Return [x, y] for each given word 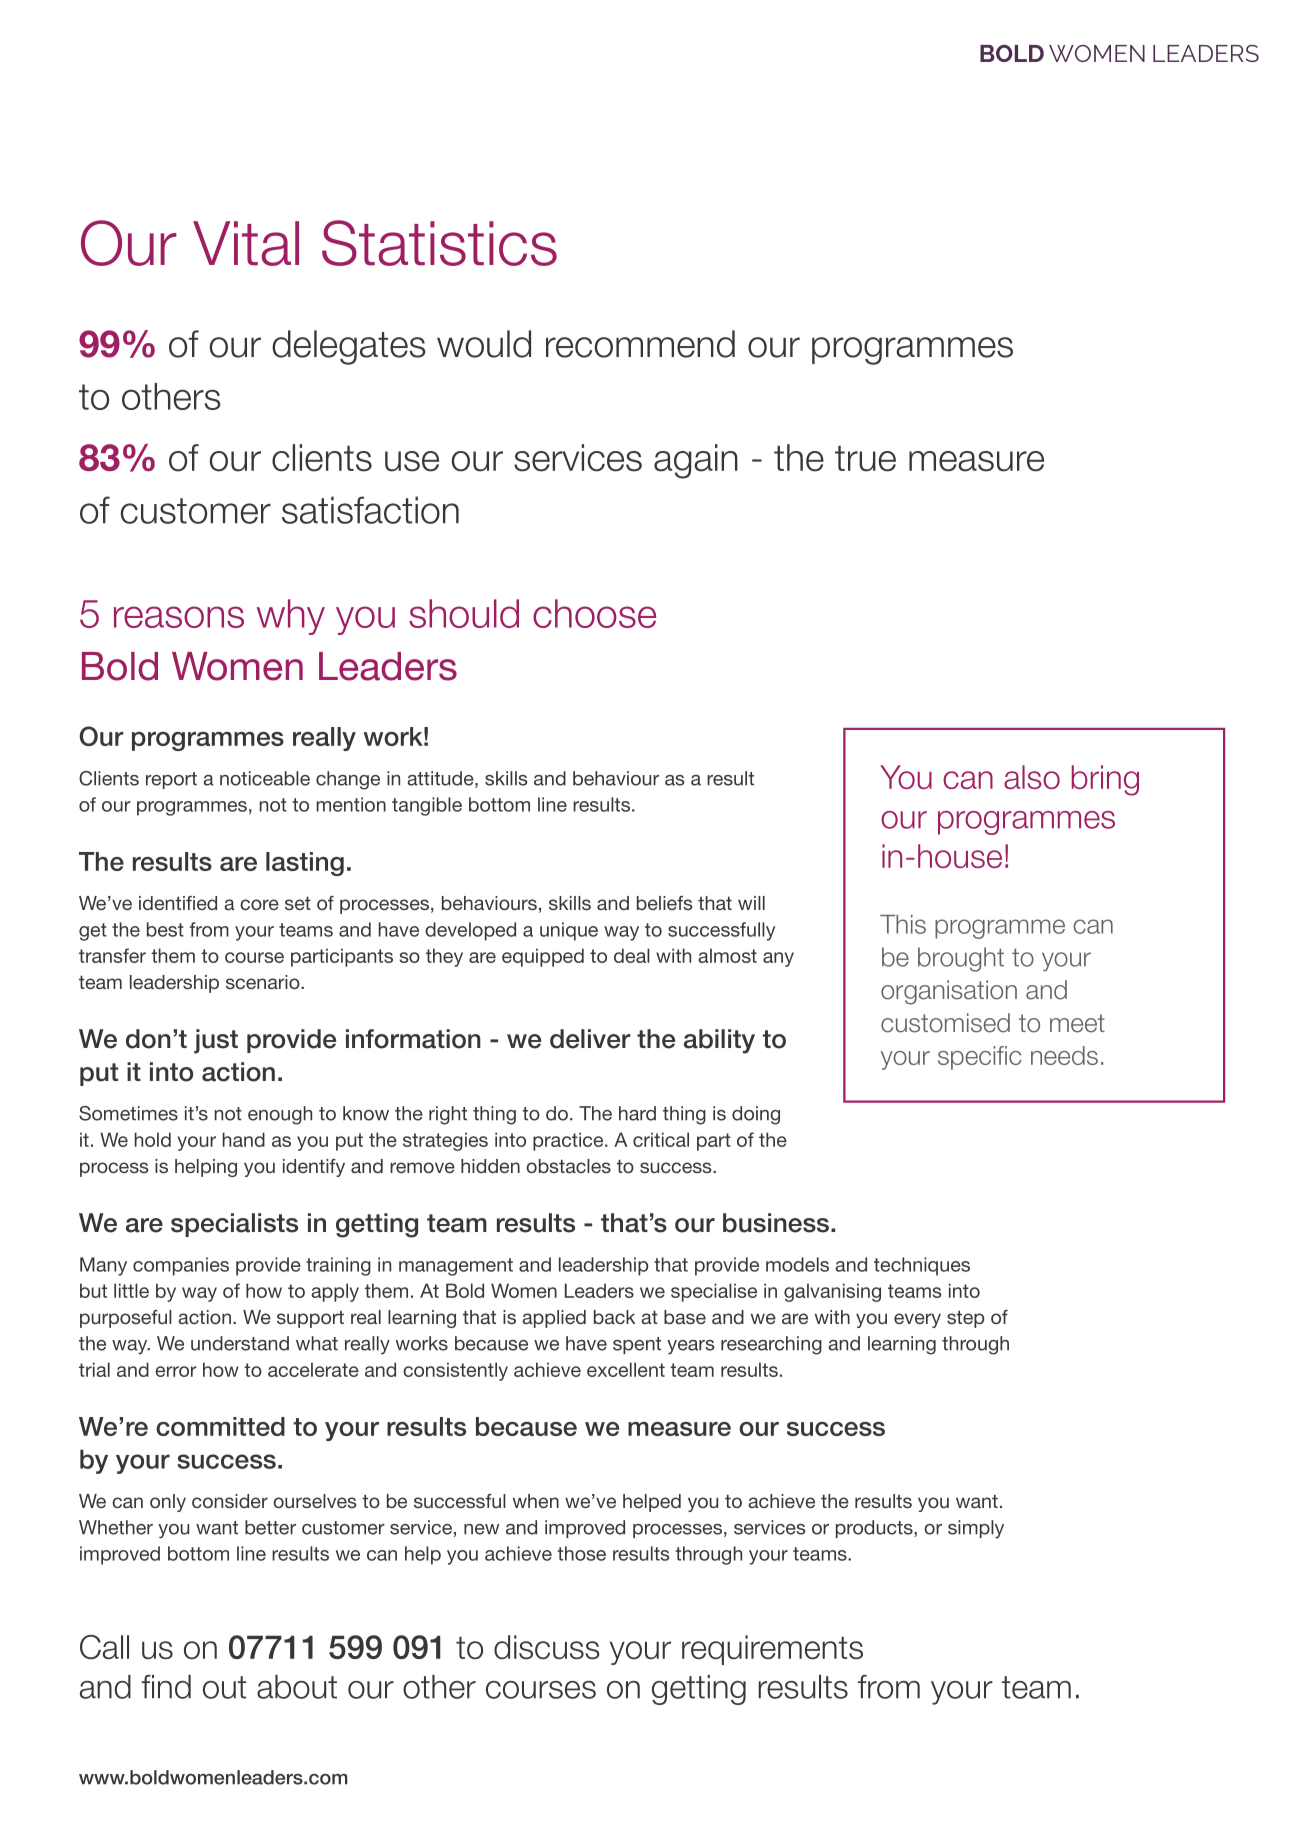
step [965, 1319]
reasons [179, 617]
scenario [264, 982]
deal [632, 955]
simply [976, 1529]
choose [594, 613]
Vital [246, 243]
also [1032, 777]
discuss [547, 1647]
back [614, 1317]
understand [240, 1343]
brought [961, 959]
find [166, 1687]
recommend [640, 344]
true [865, 459]
